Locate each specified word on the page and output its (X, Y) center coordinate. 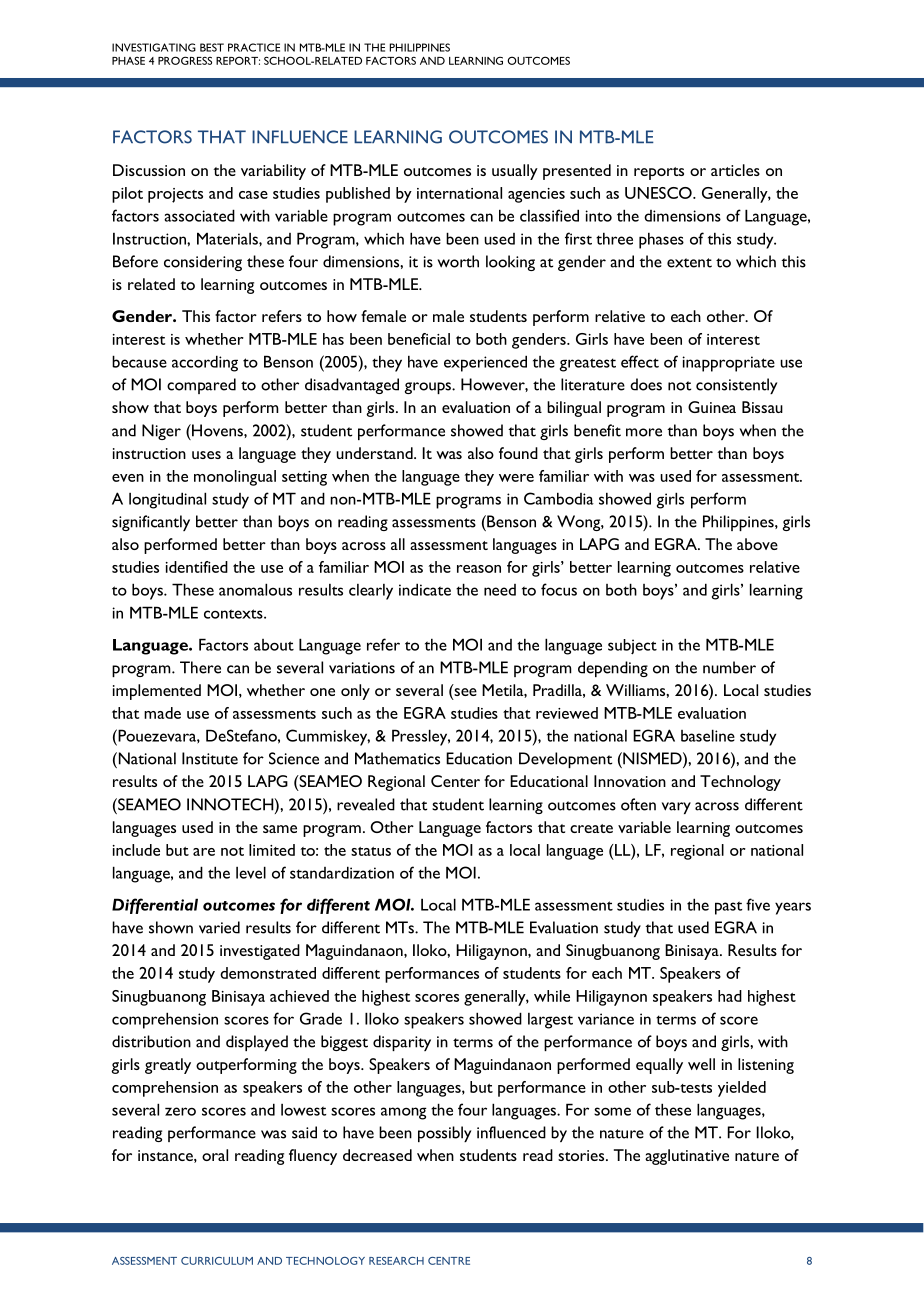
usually (515, 172)
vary (676, 808)
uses (206, 455)
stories (582, 1155)
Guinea (712, 407)
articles (735, 170)
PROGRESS (185, 60)
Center (455, 781)
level (251, 872)
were (516, 478)
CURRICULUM (217, 1261)
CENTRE (449, 1261)
